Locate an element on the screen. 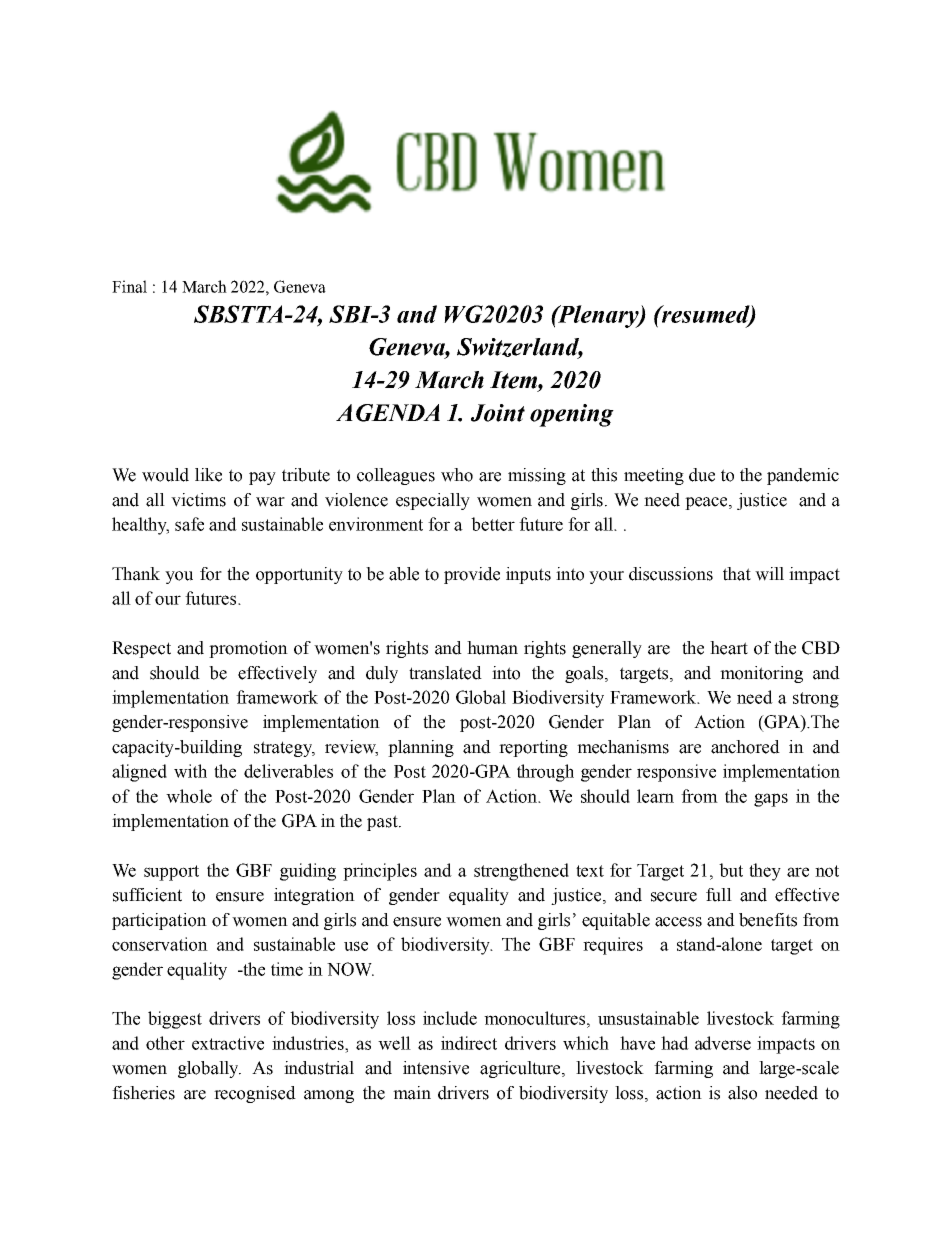  extractive is located at coordinates (228, 1043).
